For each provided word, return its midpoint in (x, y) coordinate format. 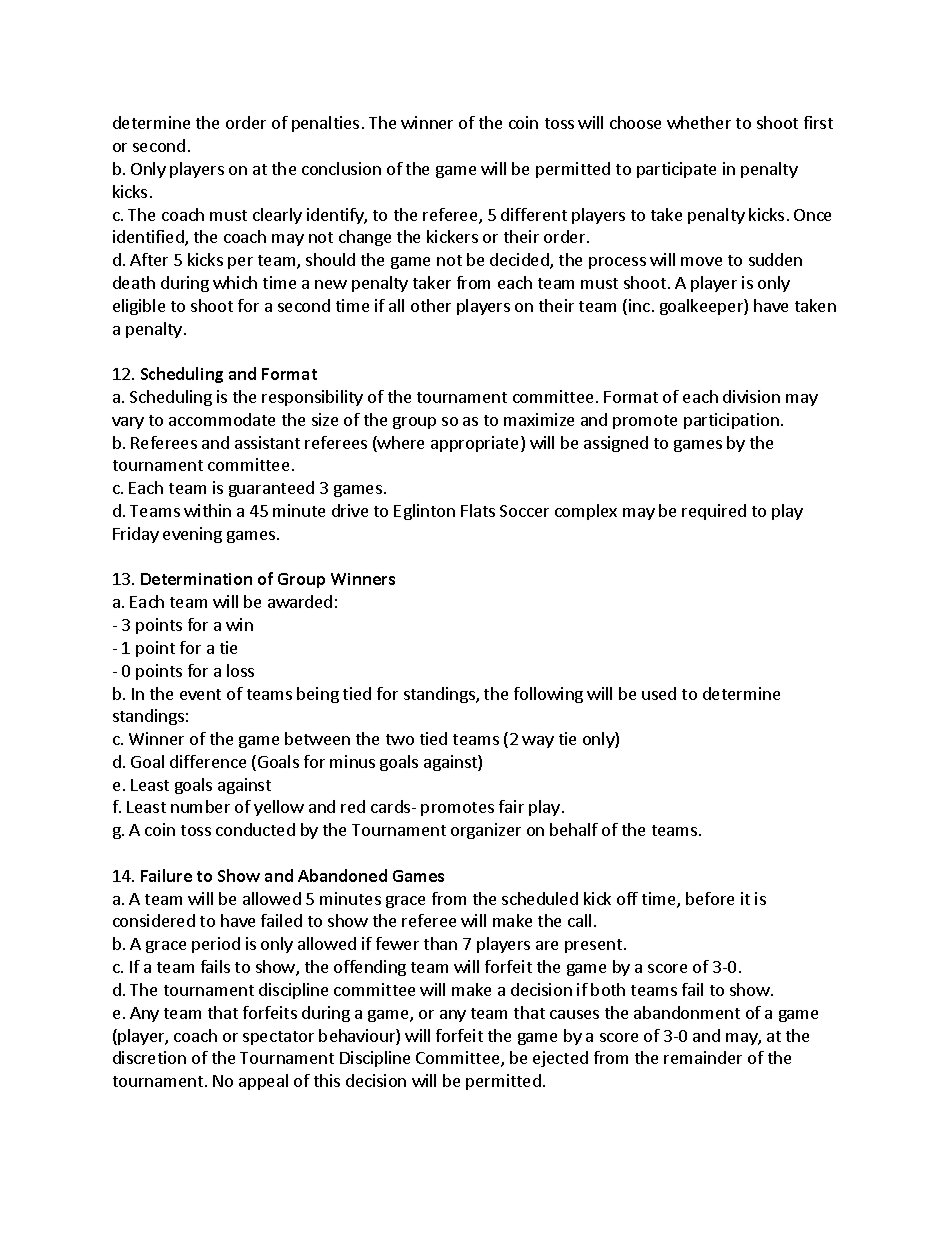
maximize (539, 419)
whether (699, 122)
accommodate (222, 419)
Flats (478, 510)
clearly (277, 216)
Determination (196, 579)
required (714, 512)
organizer (486, 831)
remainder (703, 1057)
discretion (149, 1057)
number (200, 806)
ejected (560, 1059)
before (710, 898)
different (534, 214)
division (751, 396)
